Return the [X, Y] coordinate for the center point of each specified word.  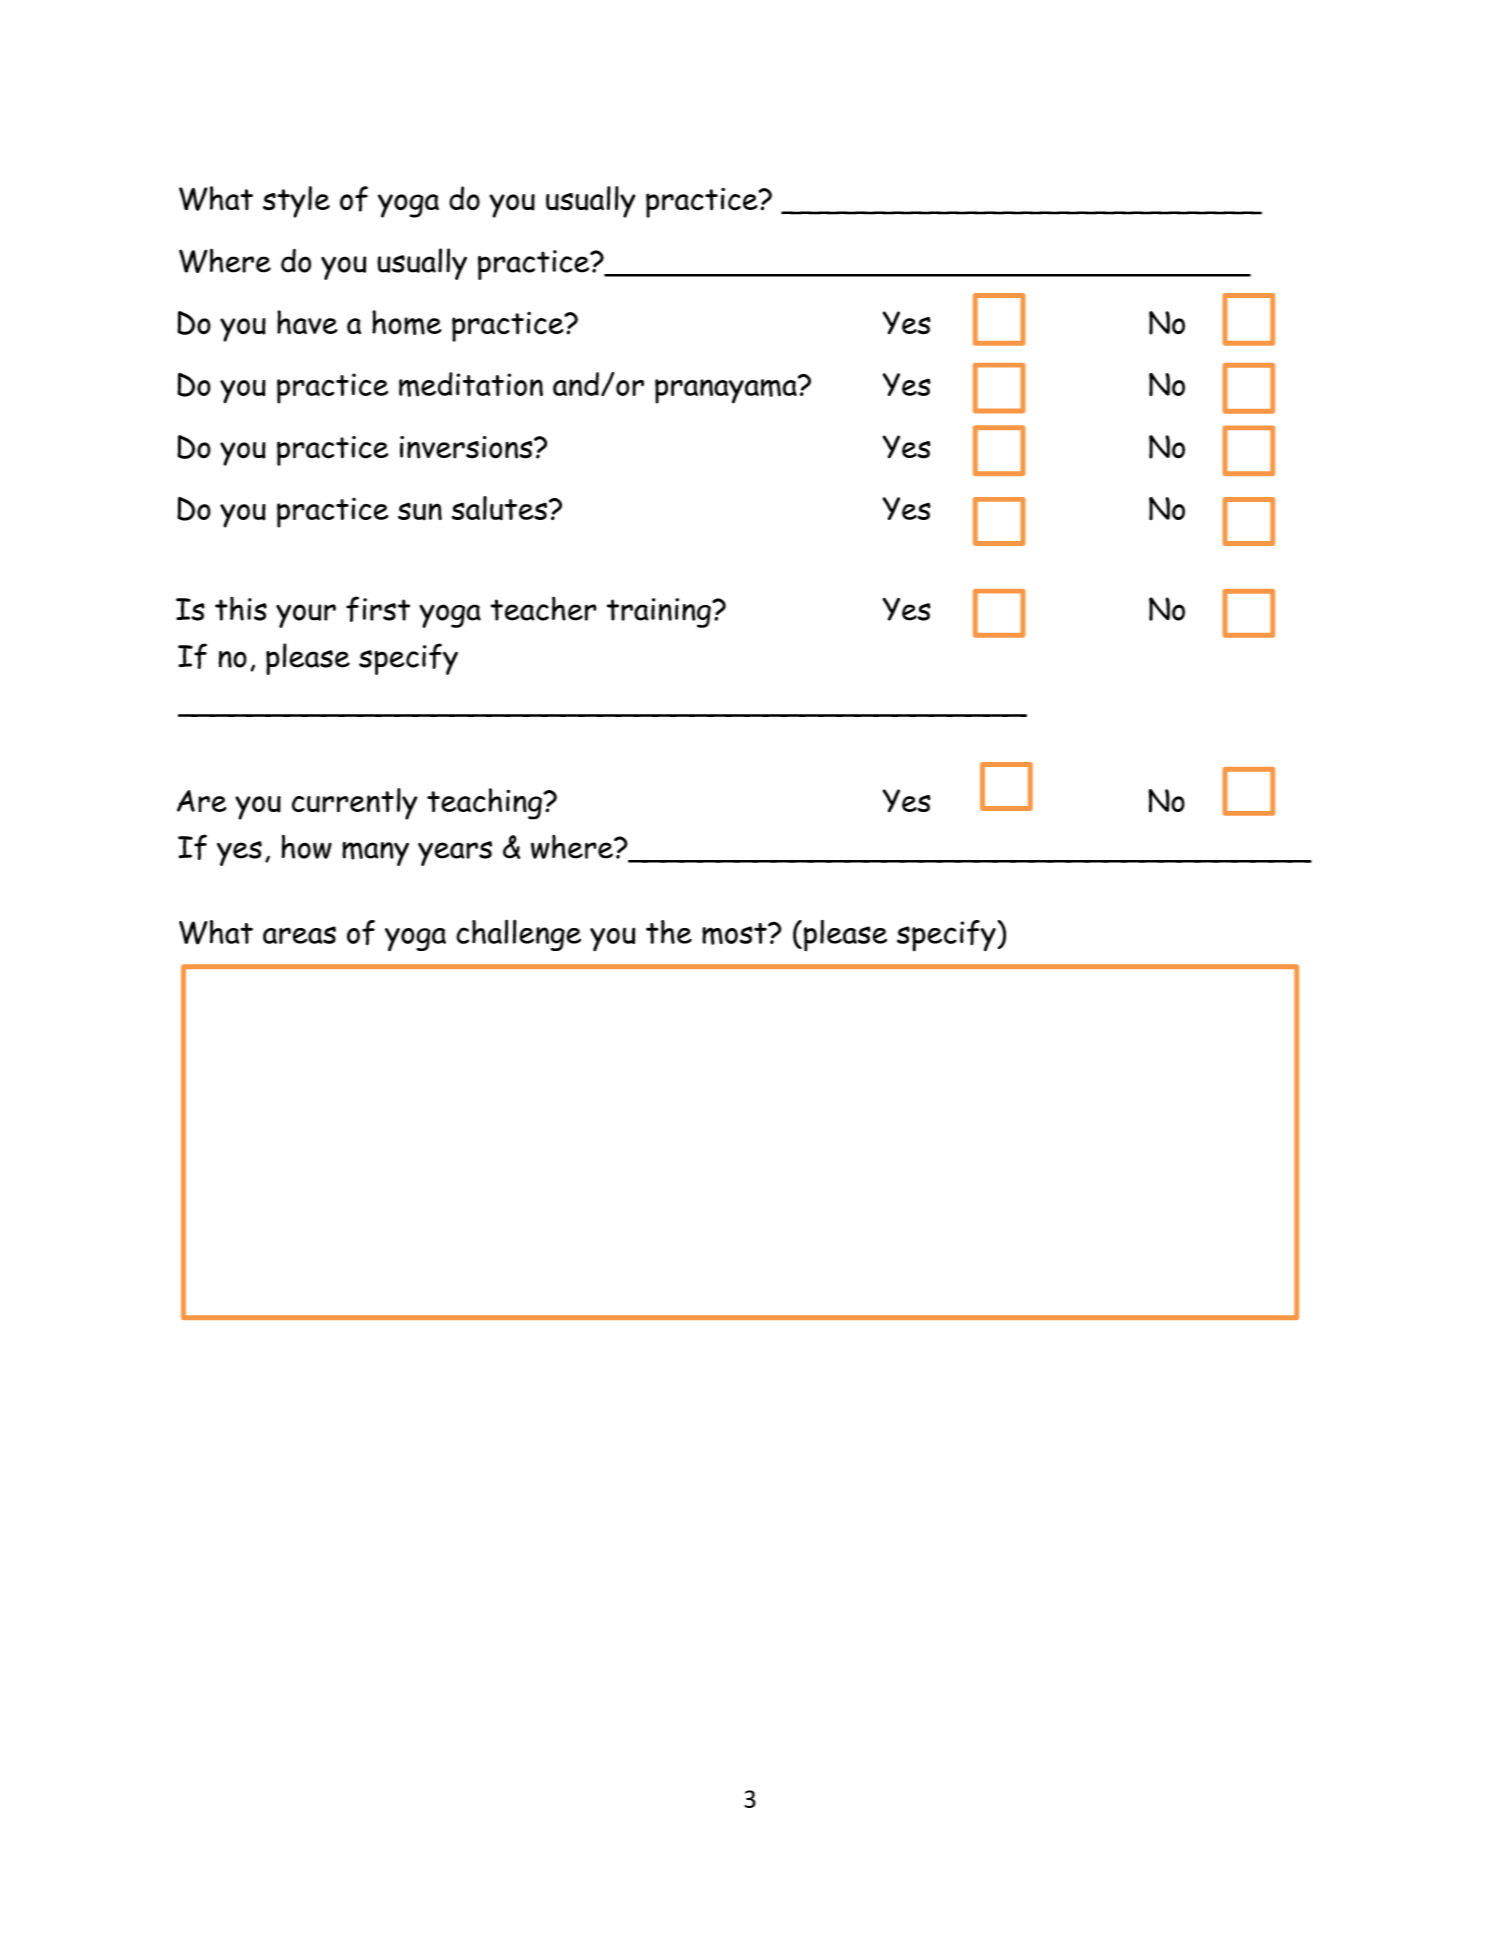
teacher [544, 608]
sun [420, 511]
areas [299, 935]
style [296, 202]
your [306, 616]
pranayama [727, 390]
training [660, 613]
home [407, 322]
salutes [499, 508]
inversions [467, 447]
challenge [518, 935]
